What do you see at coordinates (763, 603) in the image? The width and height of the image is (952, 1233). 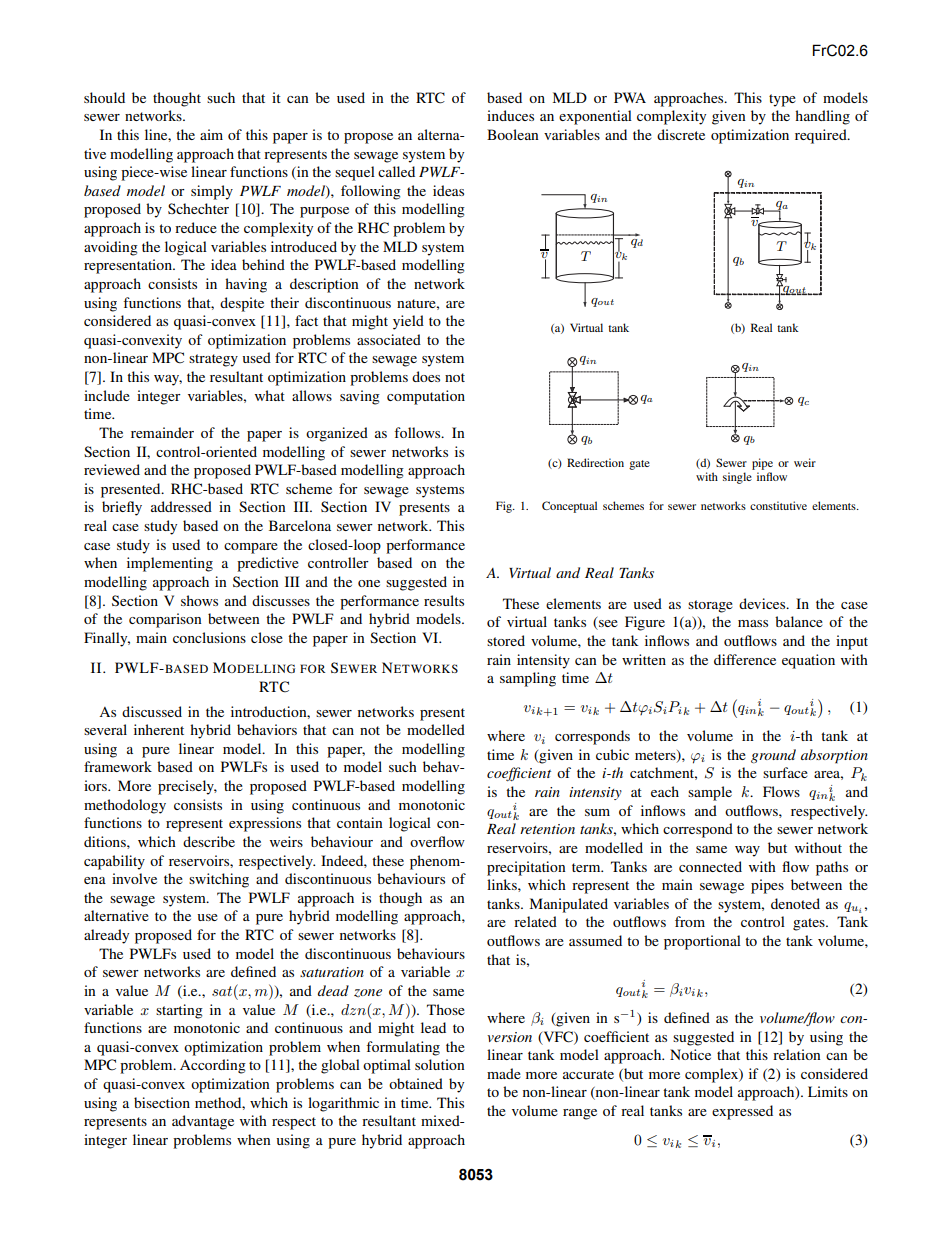 I see `devices` at bounding box center [763, 603].
